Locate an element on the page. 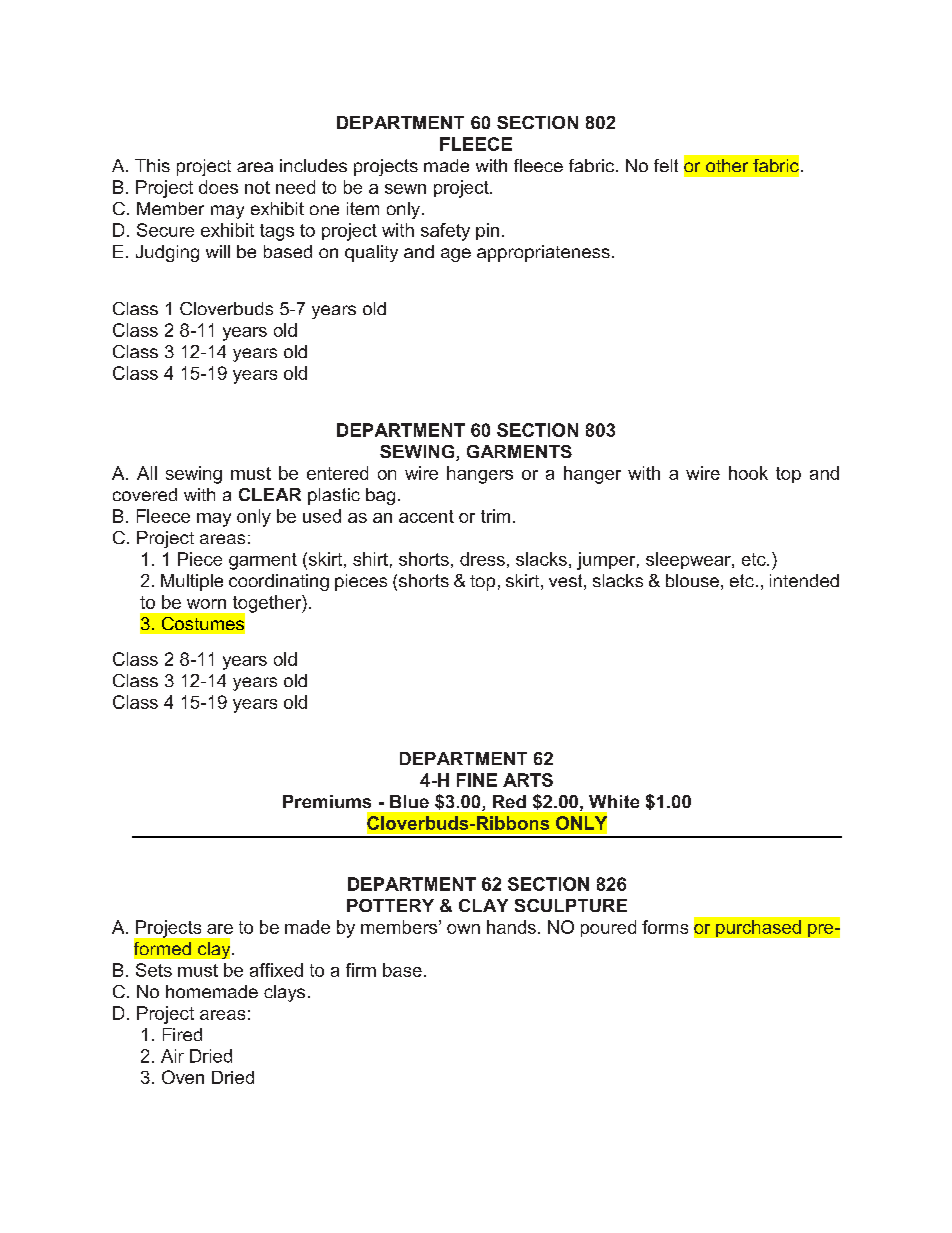 This document has height=1233, width=952. pin is located at coordinates (487, 231).
